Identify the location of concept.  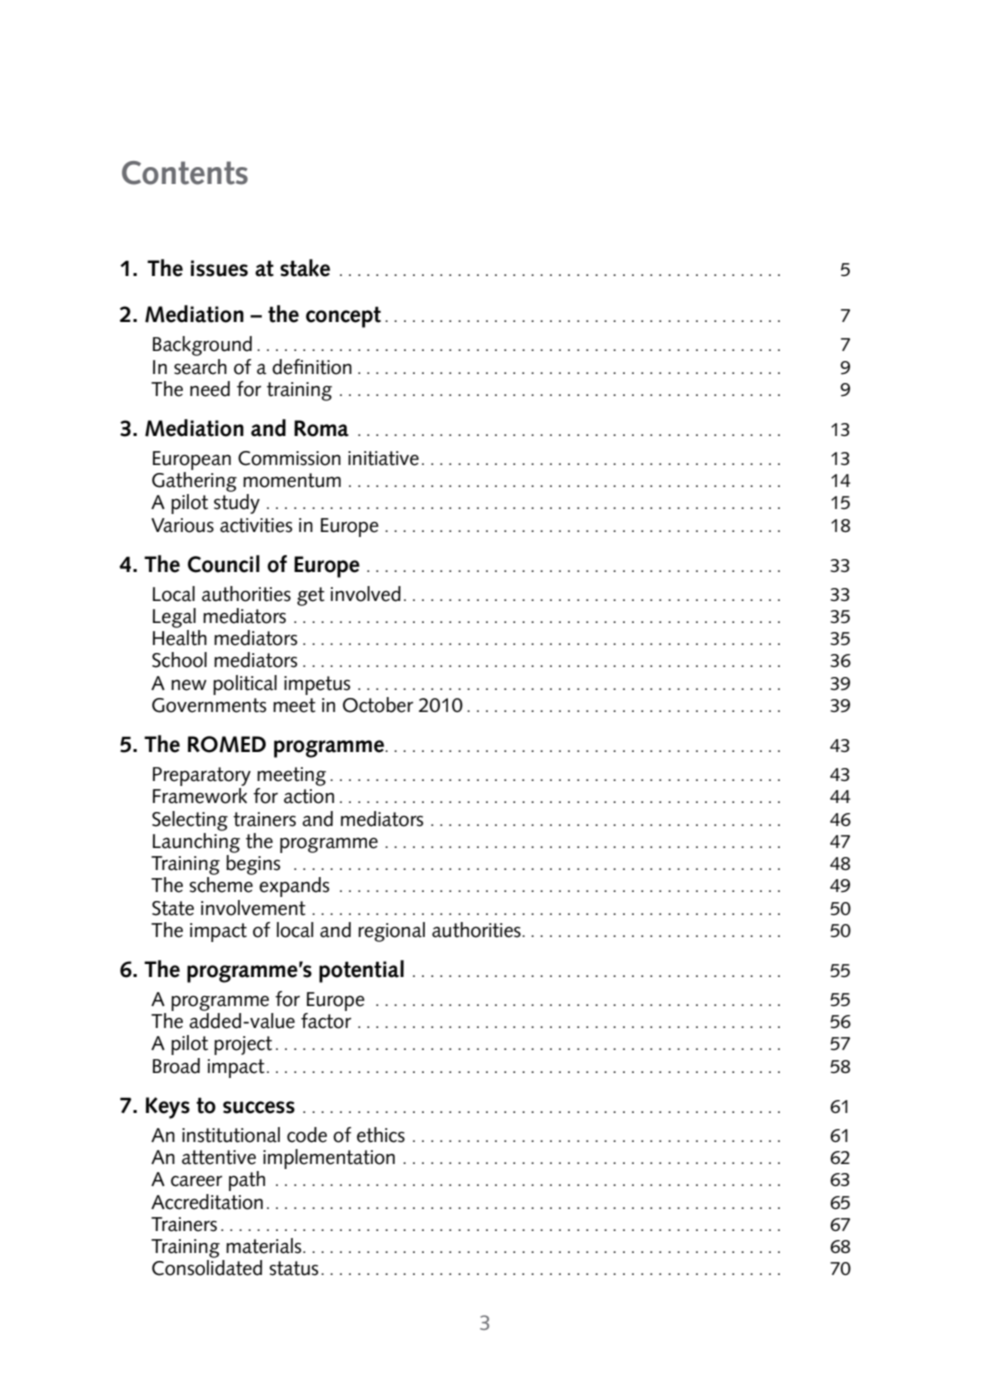
(343, 317).
